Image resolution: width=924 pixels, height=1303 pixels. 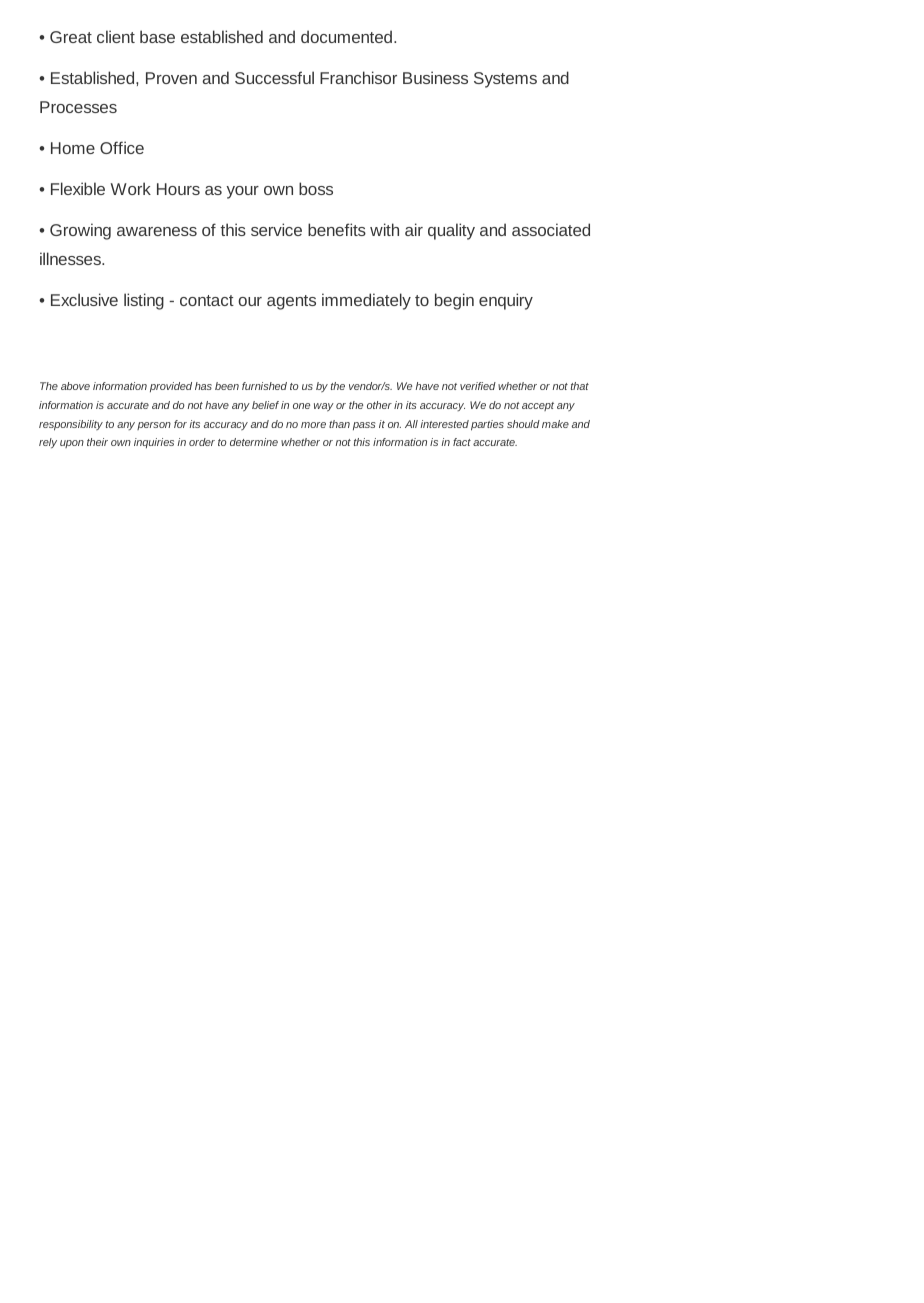 I want to click on Growing, so click(x=80, y=231).
